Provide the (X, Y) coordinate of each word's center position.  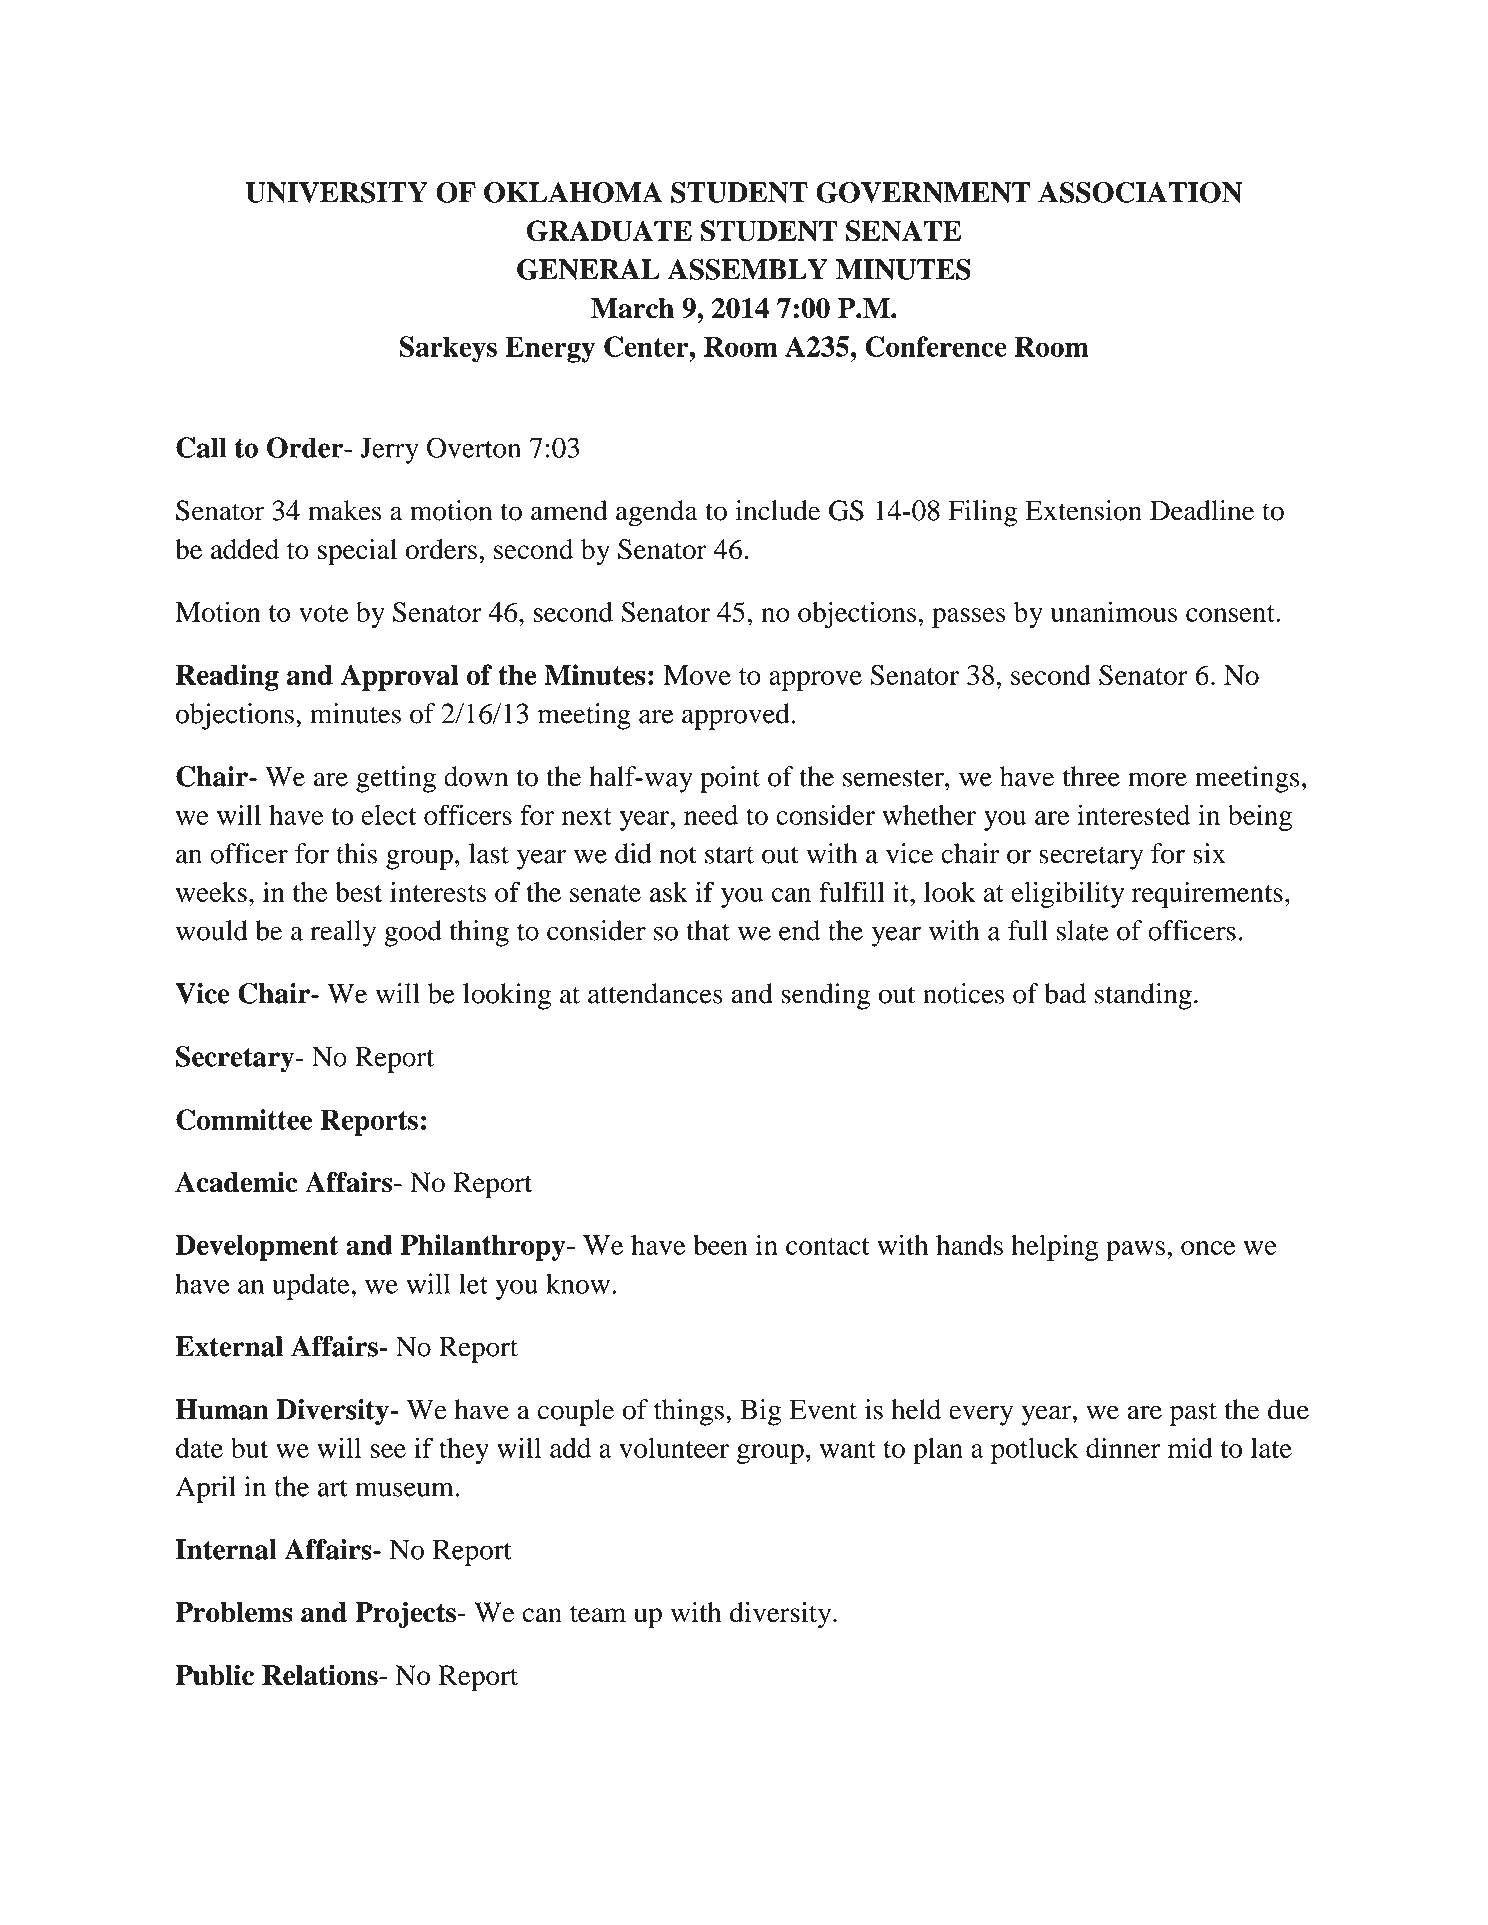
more (1157, 779)
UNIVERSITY (336, 192)
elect (389, 815)
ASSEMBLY (748, 269)
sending (825, 996)
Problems (234, 1612)
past (1193, 1414)
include (777, 510)
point (730, 779)
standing (1143, 996)
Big (760, 1412)
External (229, 1346)
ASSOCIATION (1140, 192)
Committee (244, 1119)
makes (344, 510)
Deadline (1202, 510)
